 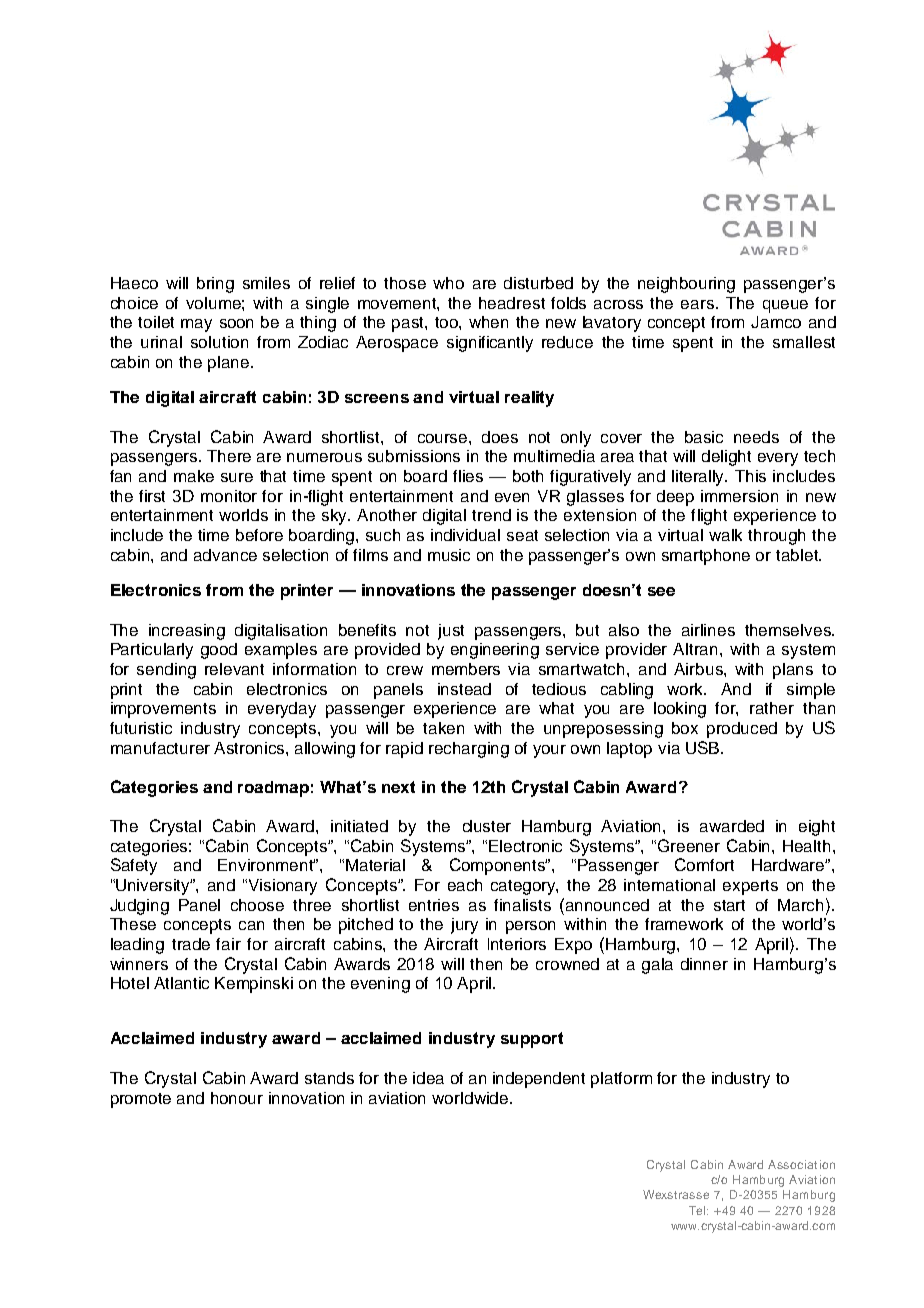 What do you see at coordinates (443, 728) in the image?
I see `taken` at bounding box center [443, 728].
